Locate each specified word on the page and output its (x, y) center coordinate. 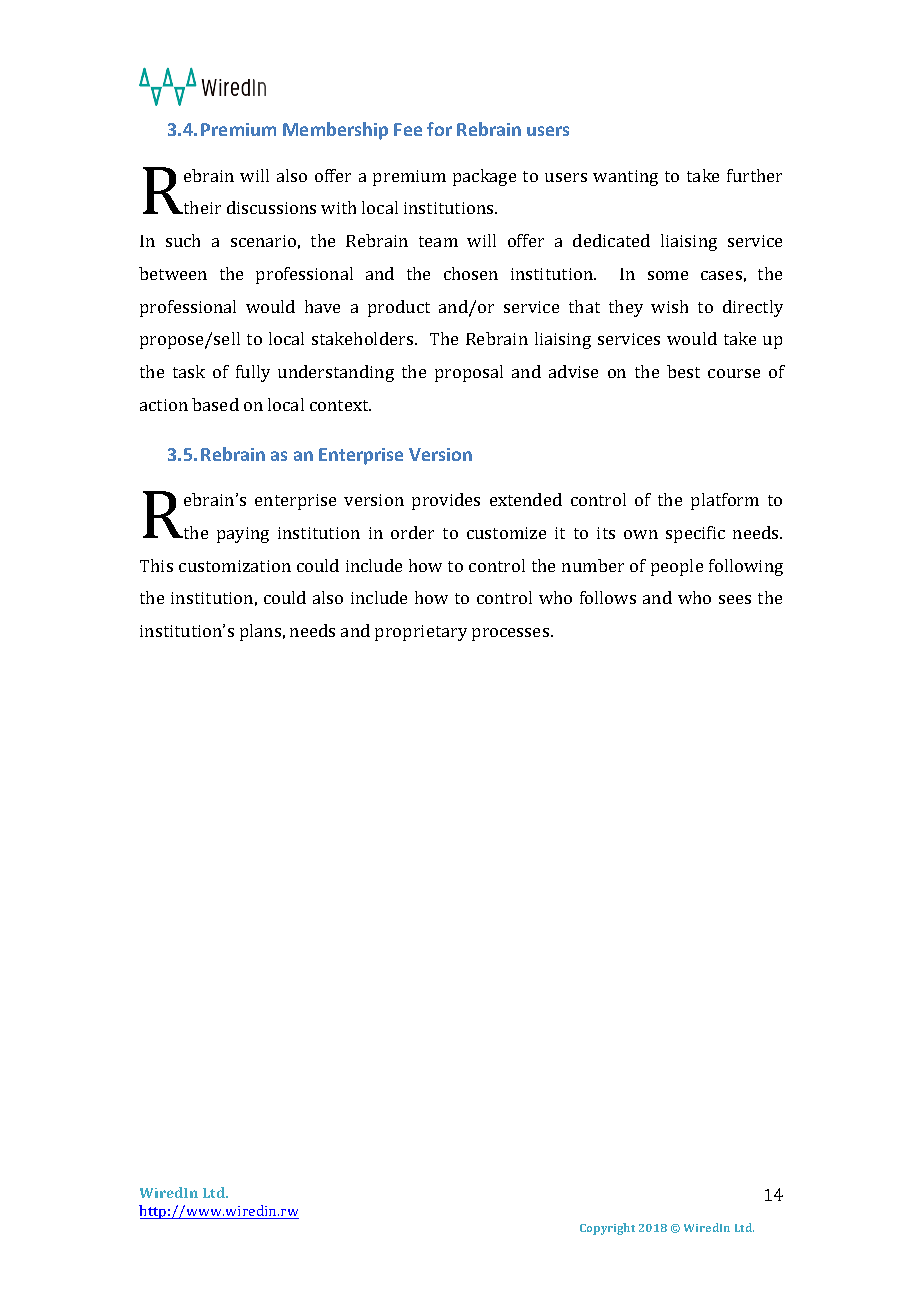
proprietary (421, 633)
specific (695, 534)
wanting (625, 178)
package (484, 177)
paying (243, 535)
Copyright (607, 1229)
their (201, 207)
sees (735, 599)
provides (446, 501)
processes (512, 634)
